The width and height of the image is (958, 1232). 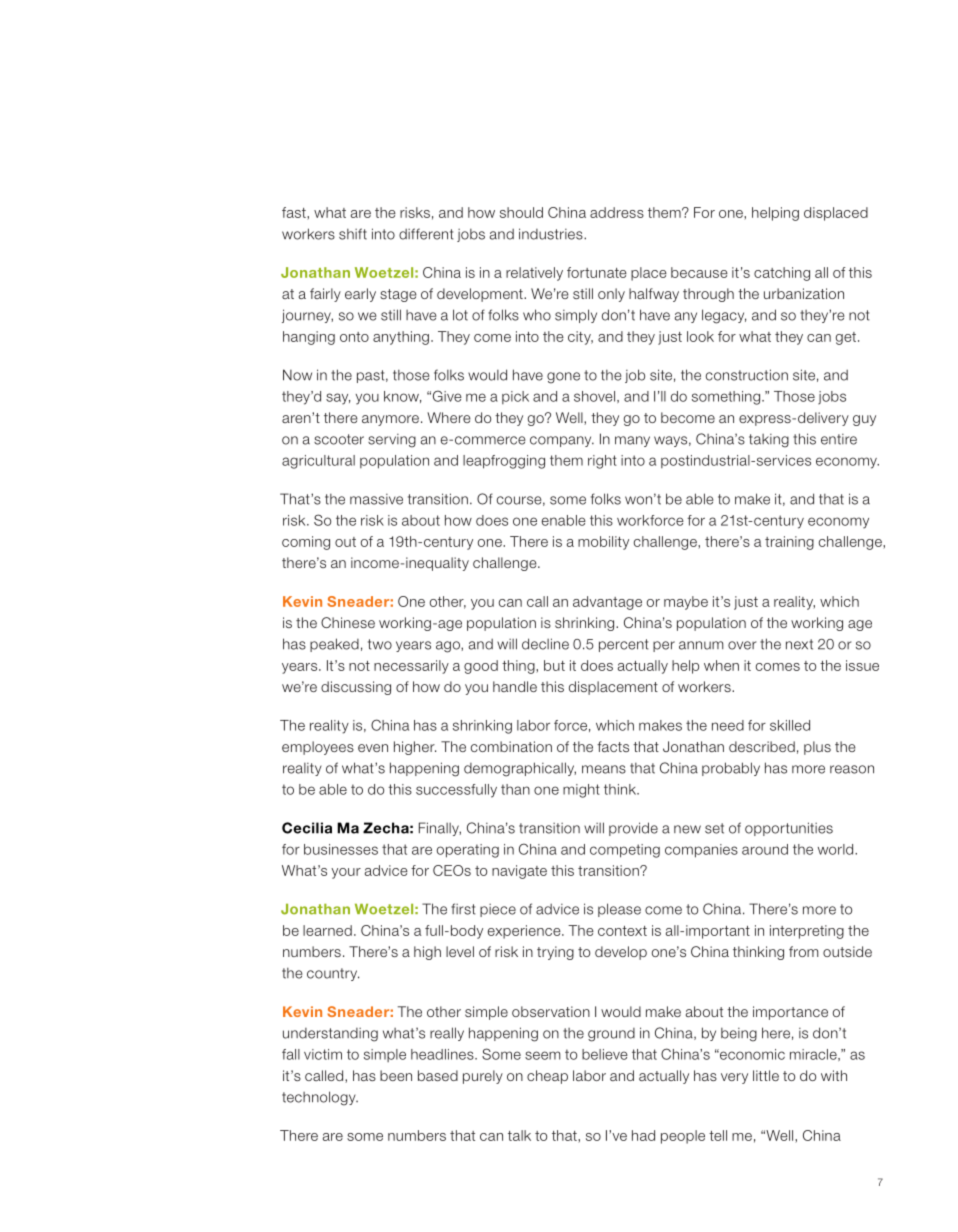 I want to click on businesses, so click(x=341, y=849).
